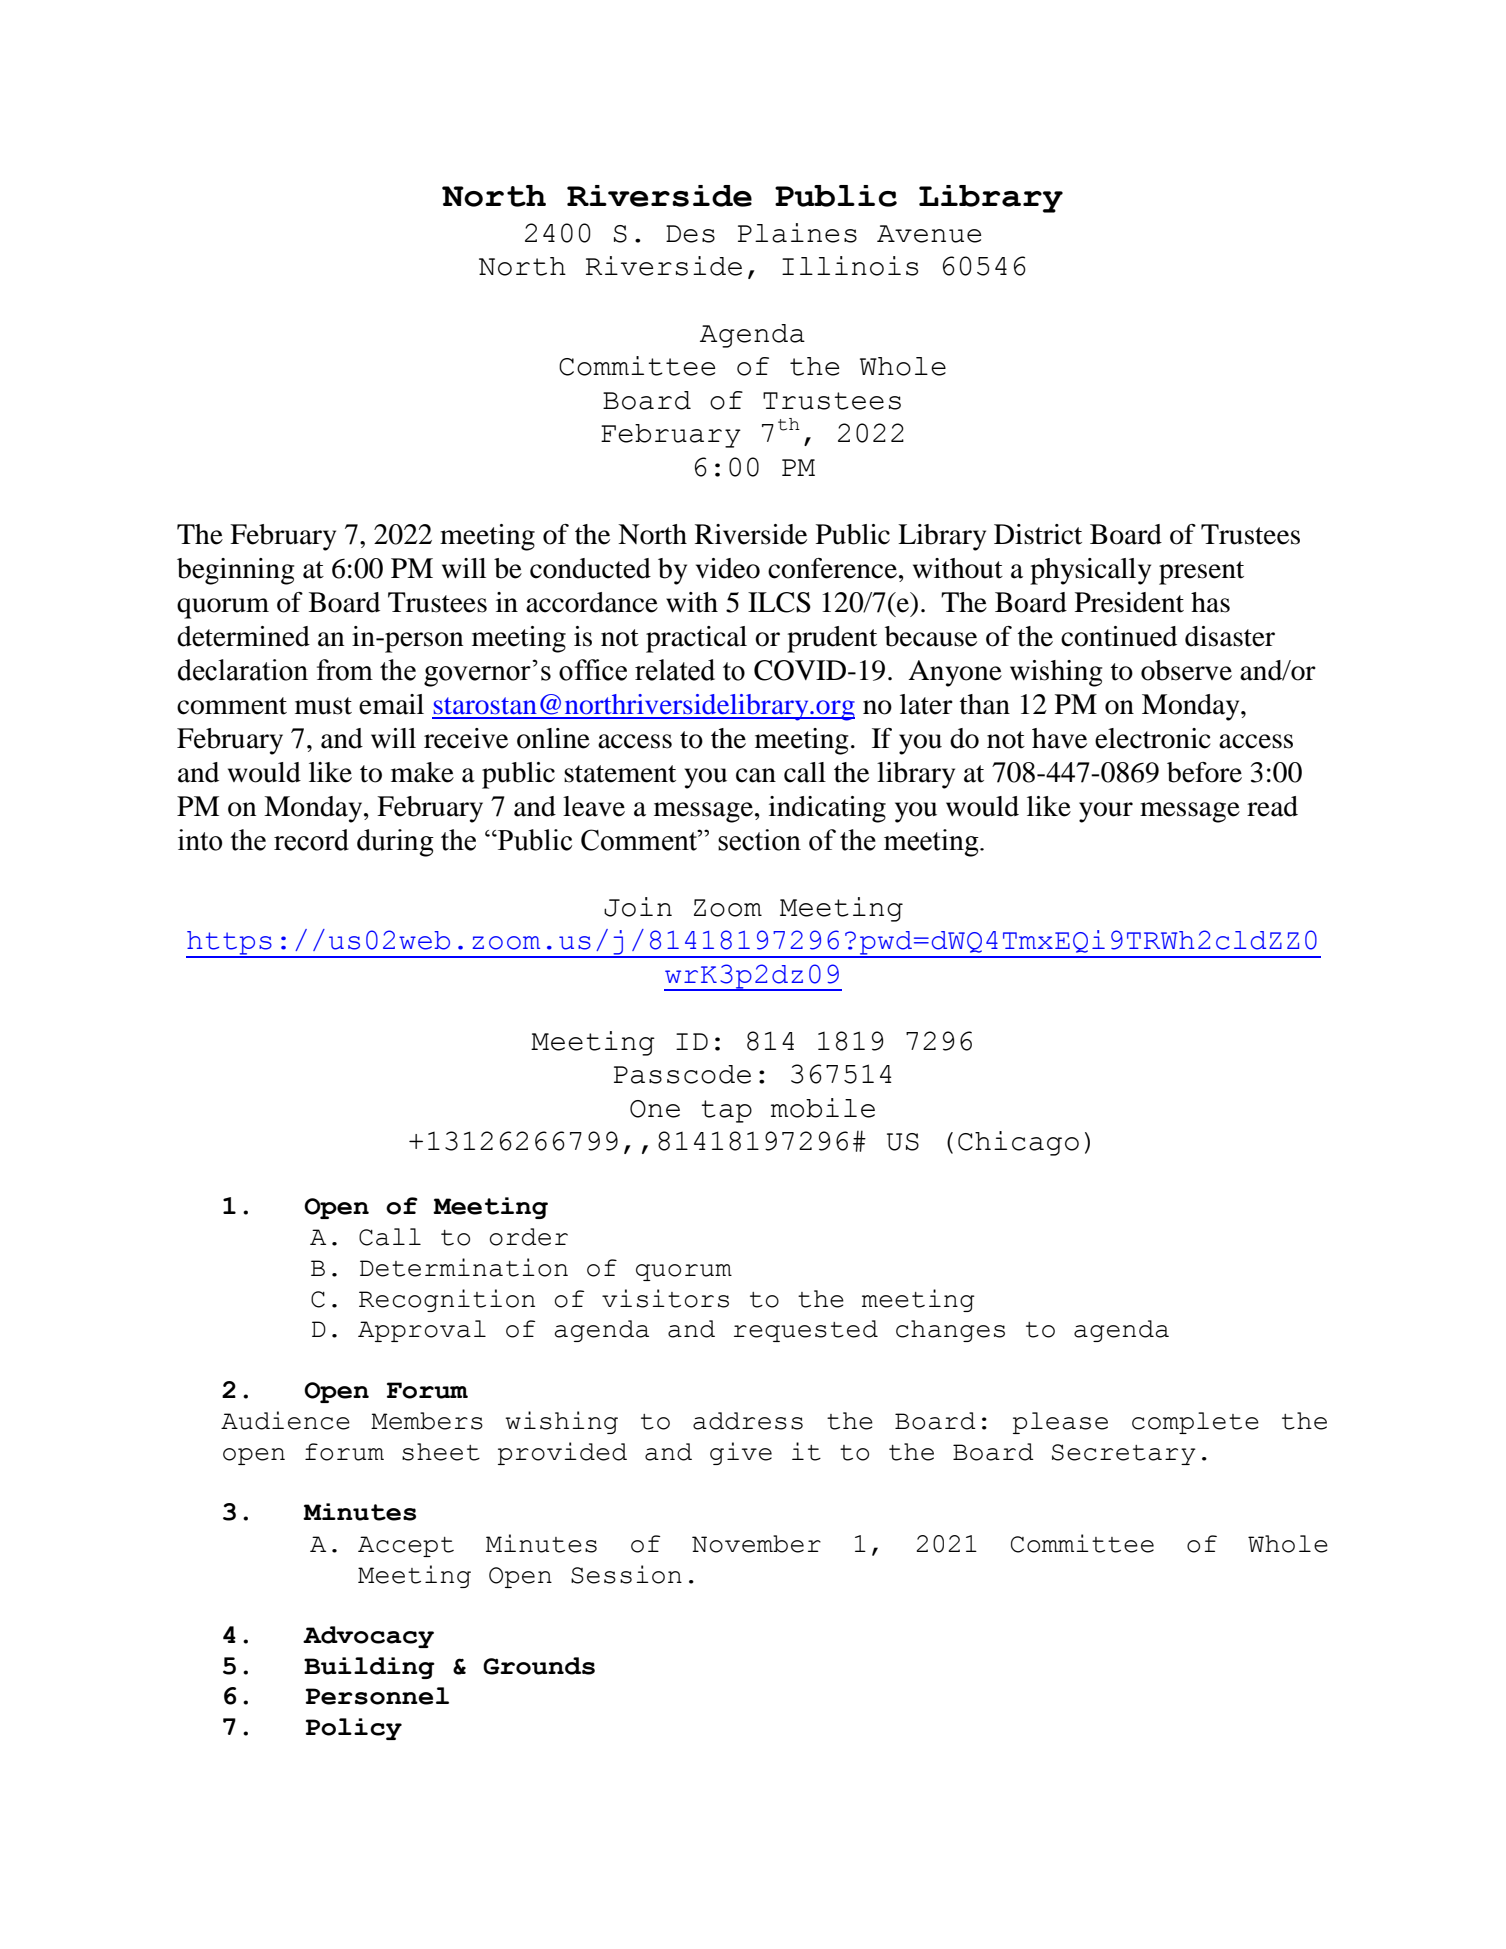 The height and width of the document is (1949, 1506). What do you see at coordinates (696, 639) in the document?
I see `practical` at bounding box center [696, 639].
